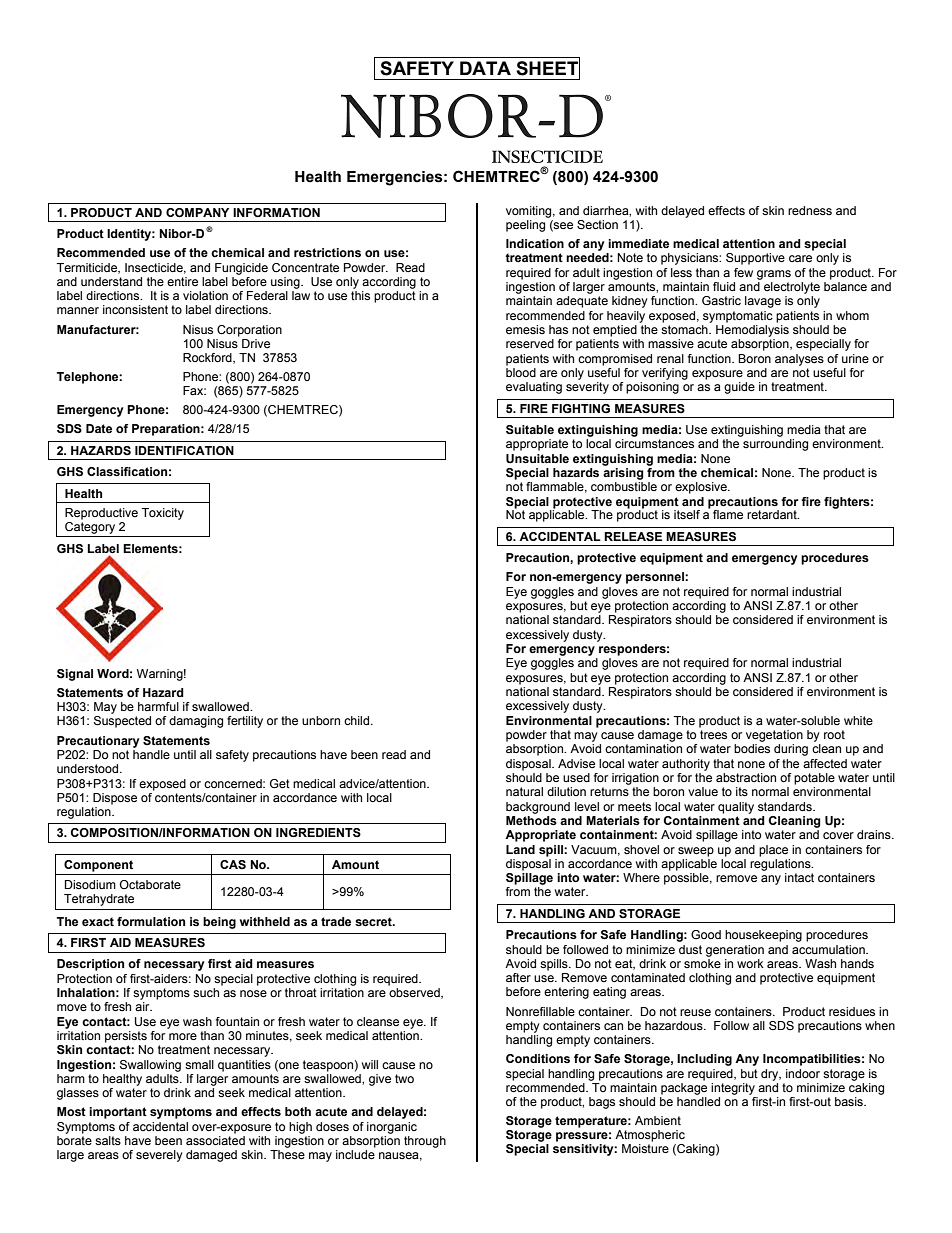  What do you see at coordinates (814, 779) in the screenshot?
I see `potable` at bounding box center [814, 779].
